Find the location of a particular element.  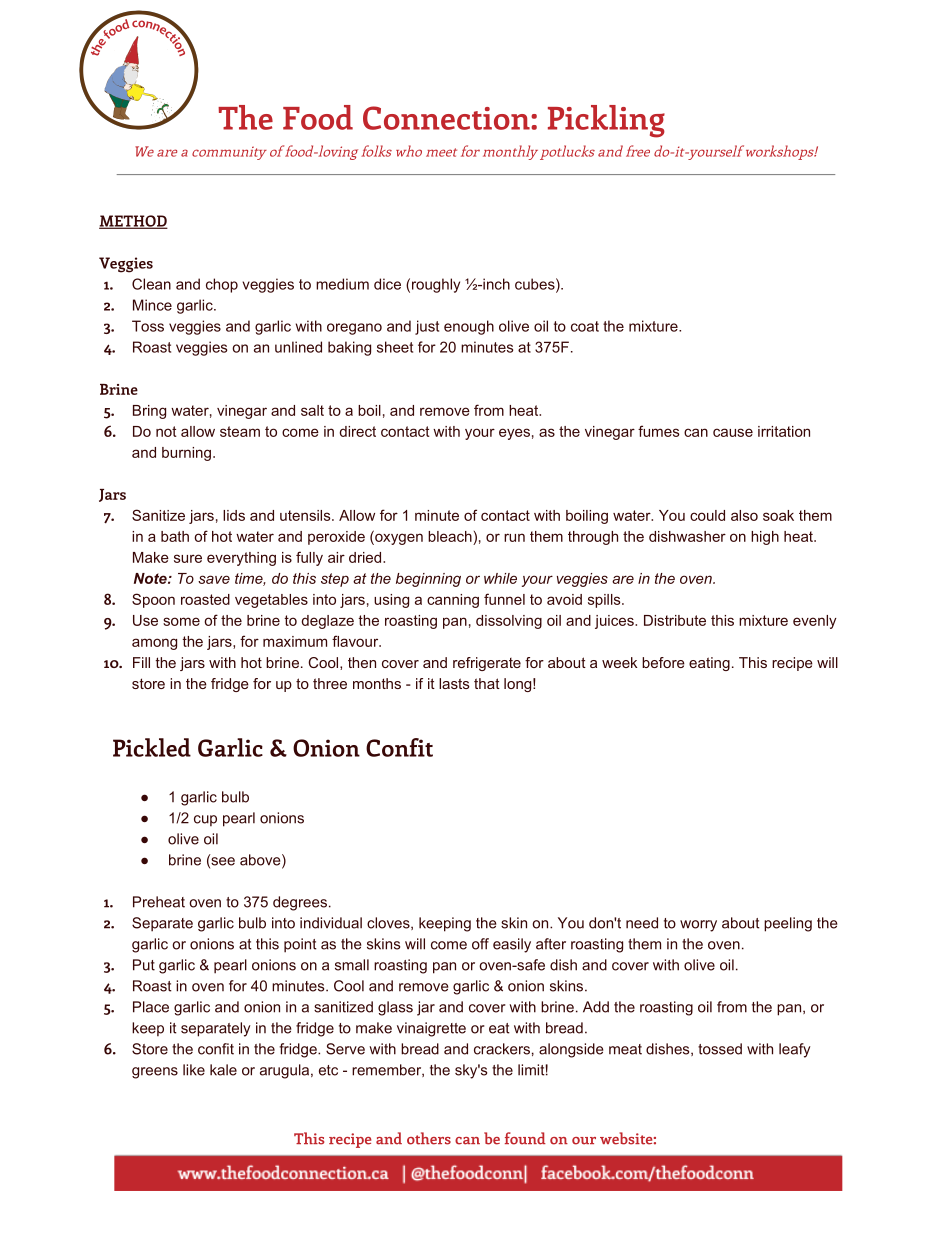

dissolving is located at coordinates (509, 622).
